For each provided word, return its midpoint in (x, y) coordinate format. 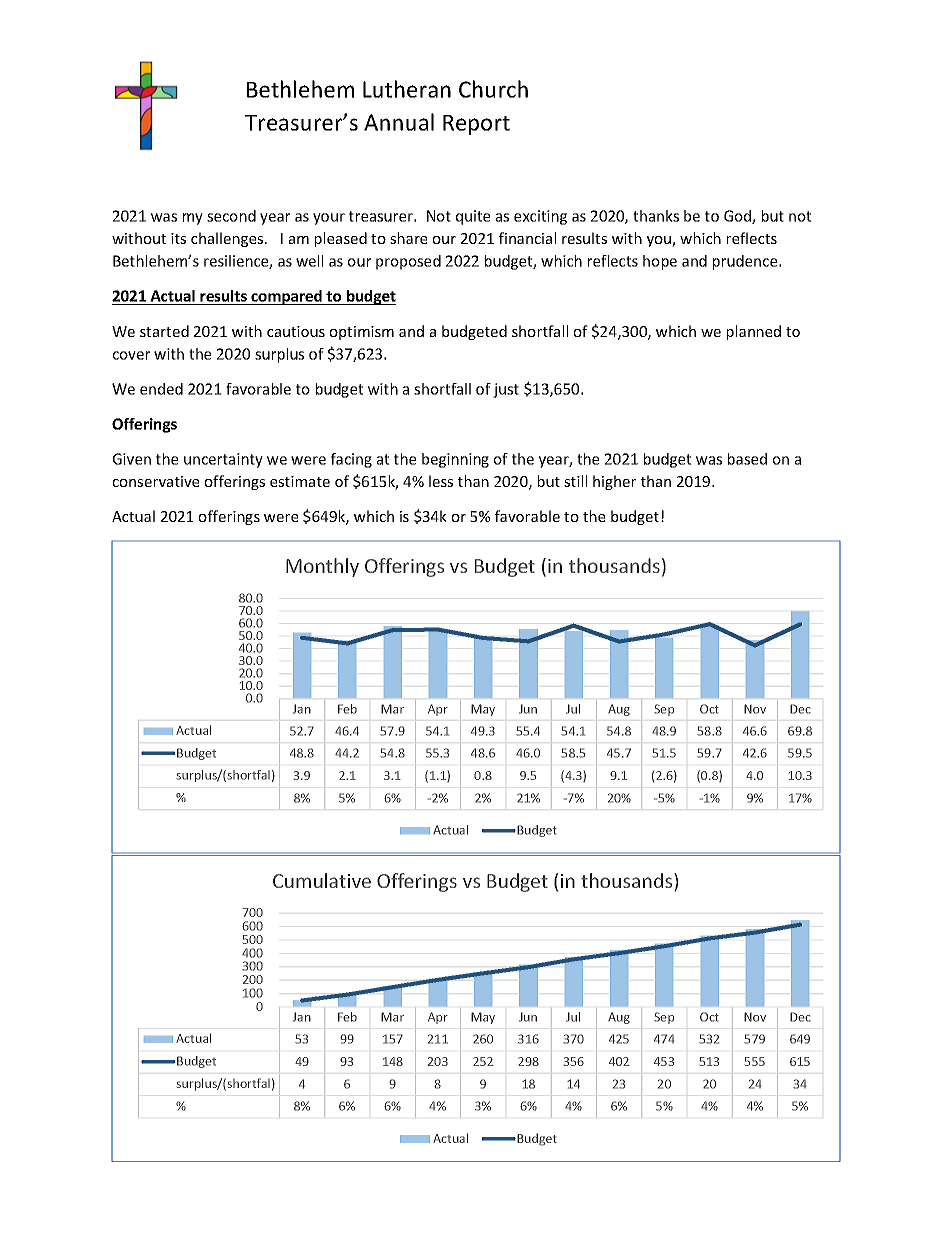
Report (476, 125)
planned (754, 332)
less (441, 481)
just (506, 390)
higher (614, 482)
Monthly (322, 567)
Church (493, 89)
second (231, 216)
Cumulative (322, 880)
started (164, 331)
